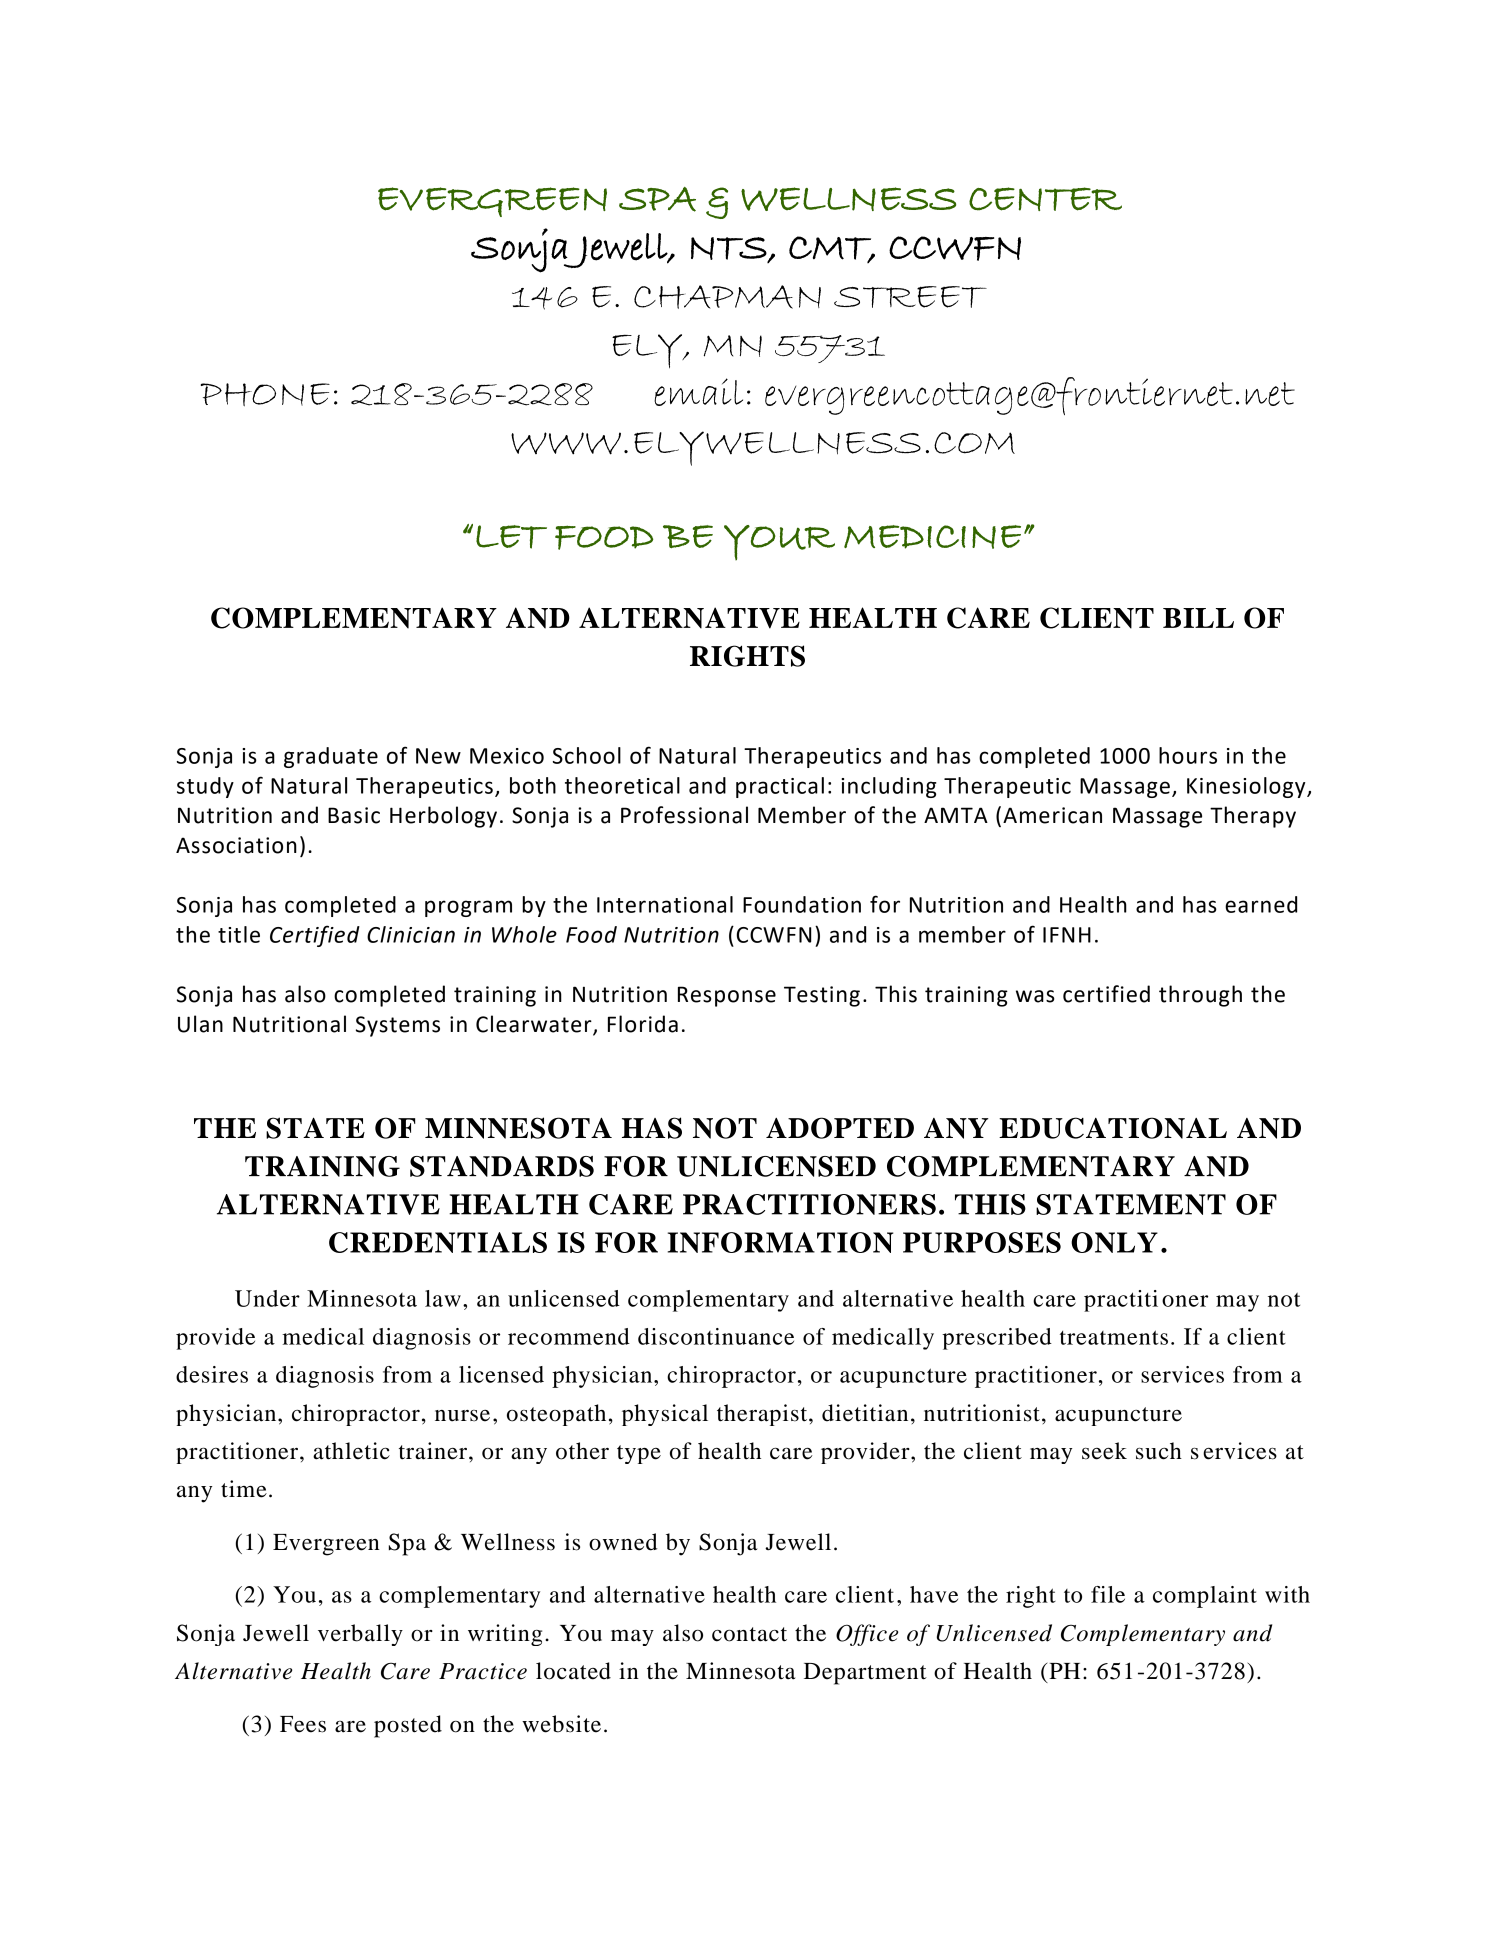 The image size is (1496, 1936). What do you see at coordinates (779, 542) in the screenshot?
I see `YOUR` at bounding box center [779, 542].
